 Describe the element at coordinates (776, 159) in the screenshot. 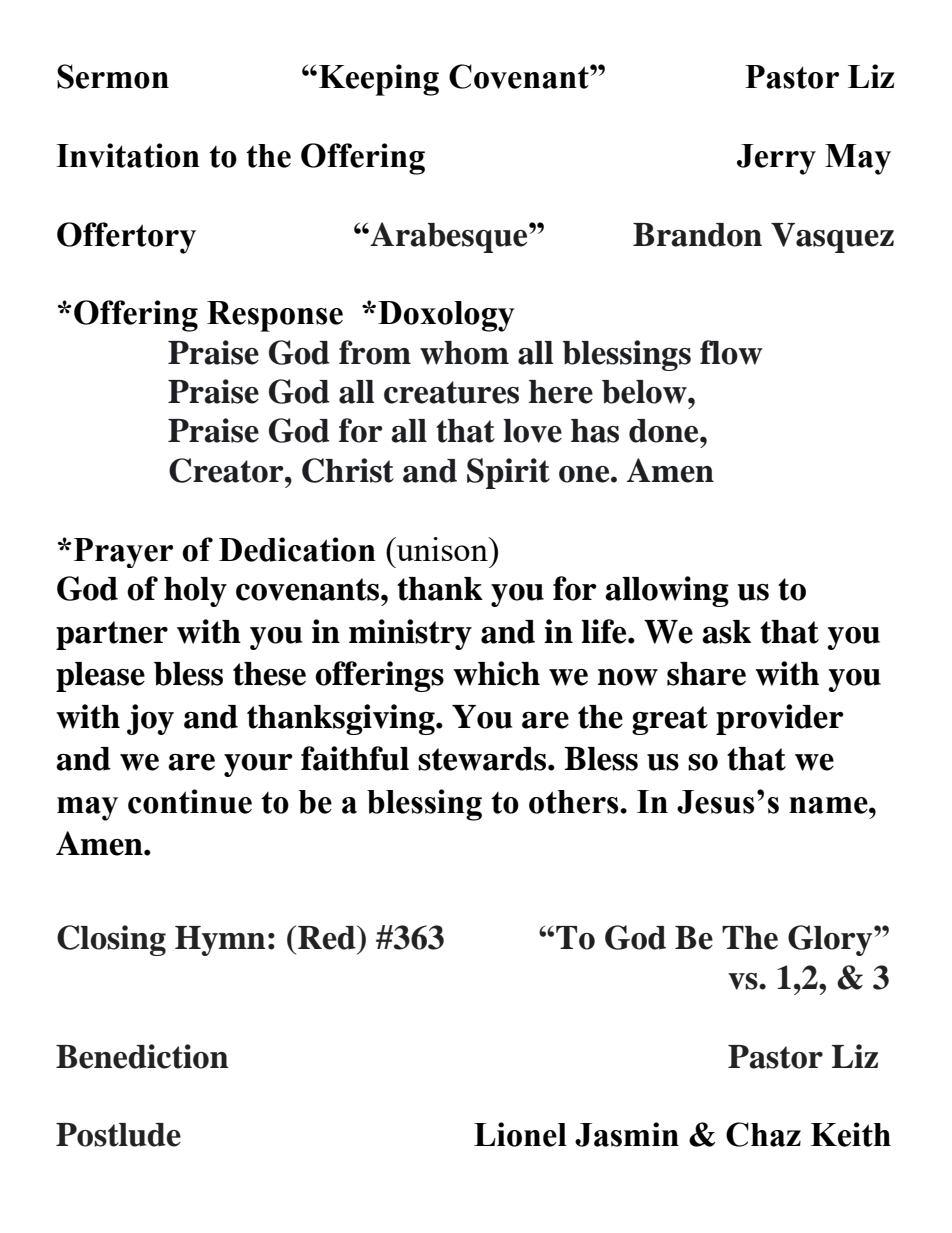

I see `Jerry` at that location.
